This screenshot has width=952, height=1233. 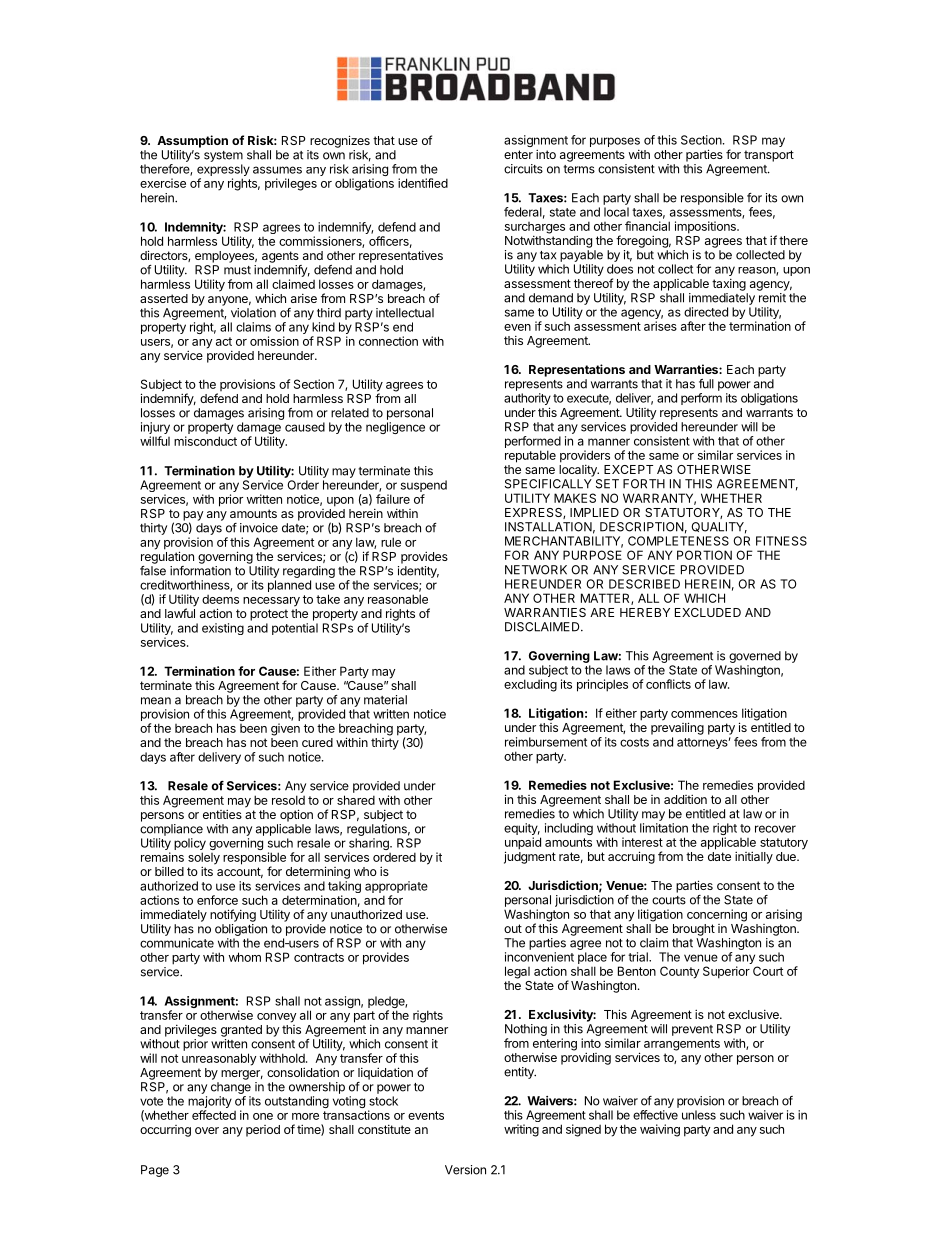 I want to click on transport, so click(x=769, y=156).
